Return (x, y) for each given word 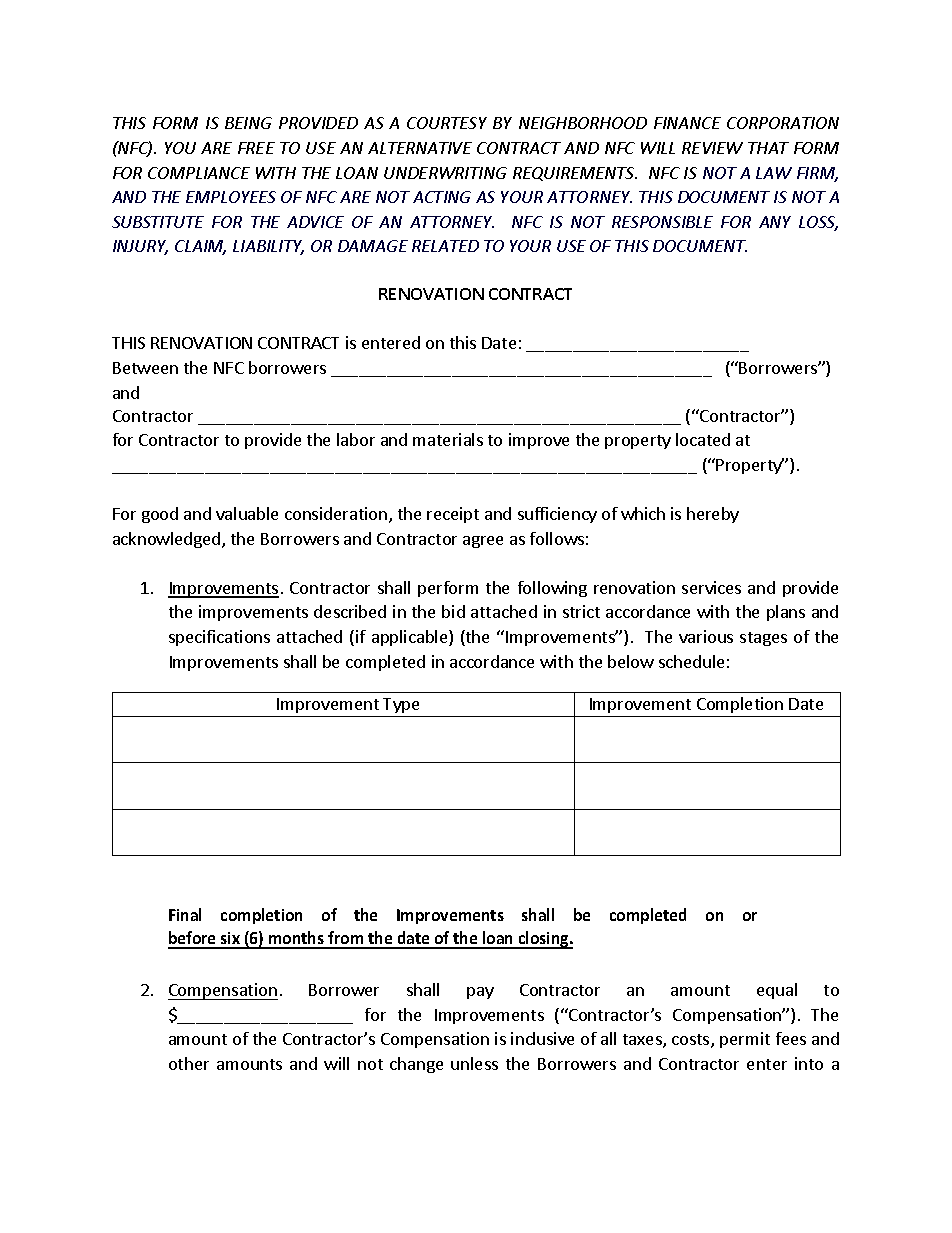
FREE (256, 148)
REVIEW (712, 148)
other (189, 1063)
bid (453, 611)
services (711, 587)
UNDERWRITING (445, 173)
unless (474, 1063)
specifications (219, 638)
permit (745, 1040)
